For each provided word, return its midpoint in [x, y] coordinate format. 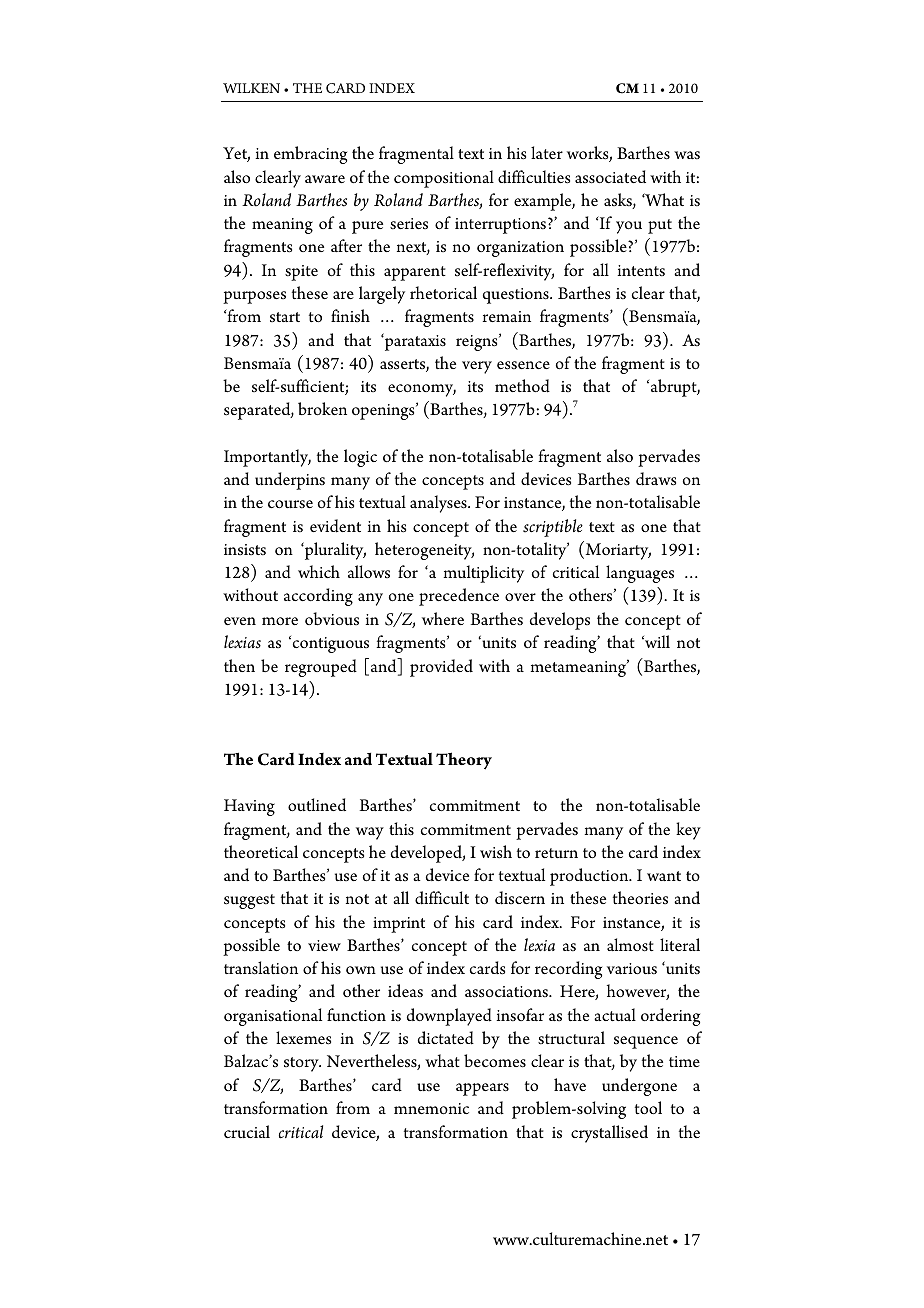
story [302, 1064]
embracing [310, 155]
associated [610, 177]
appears [482, 1089]
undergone [639, 1087]
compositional [444, 179]
